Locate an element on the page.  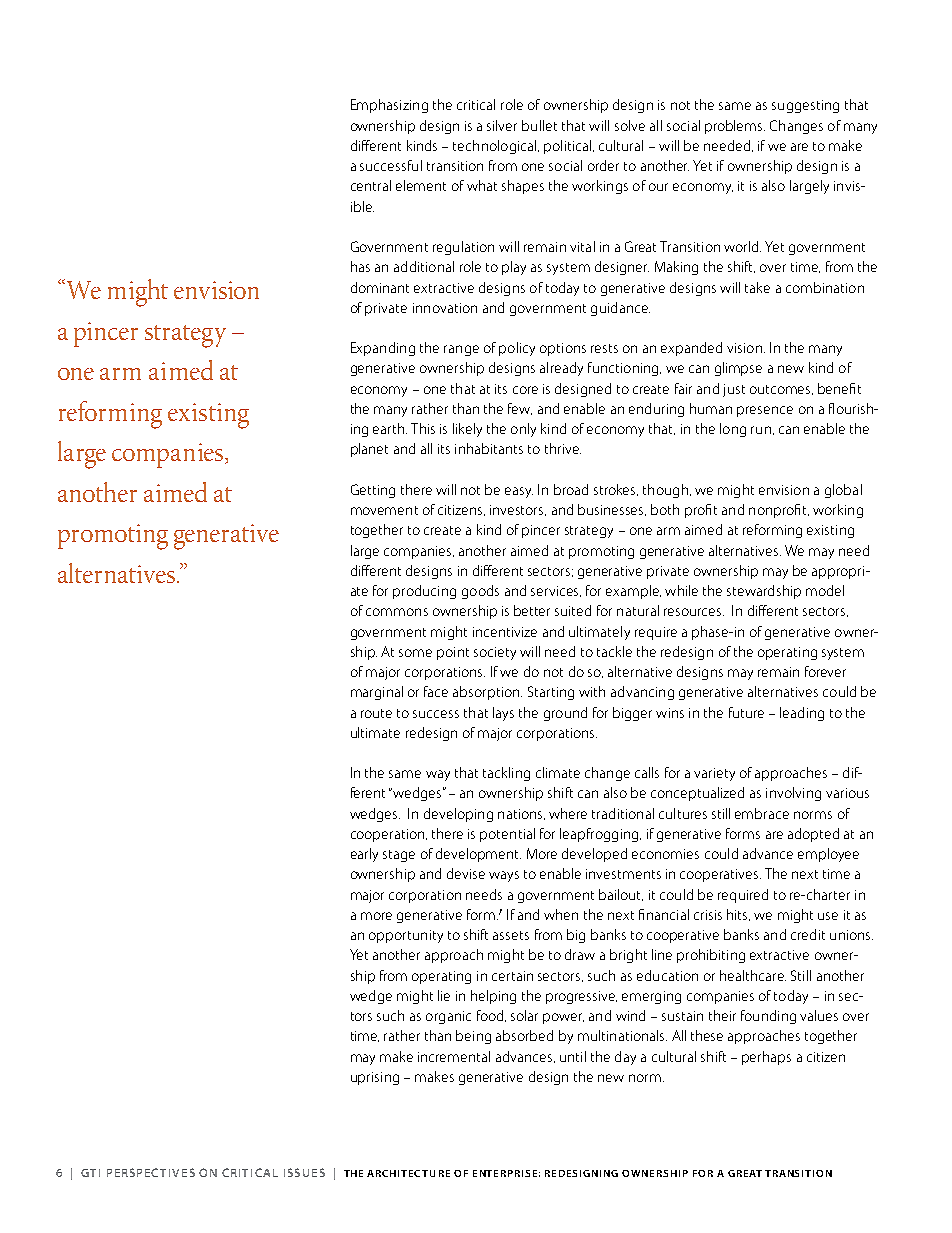
problems is located at coordinates (735, 127).
